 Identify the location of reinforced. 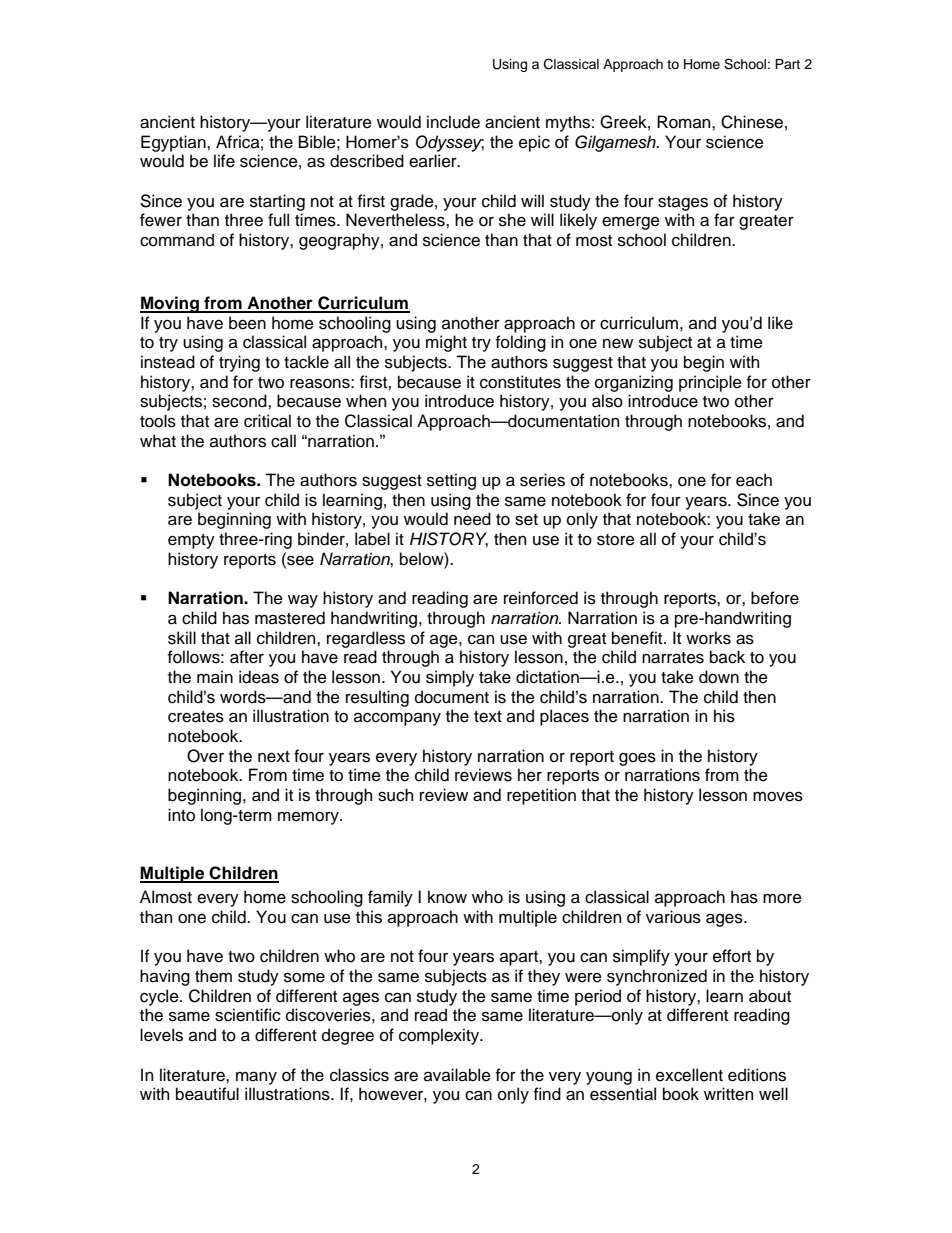
(541, 598).
